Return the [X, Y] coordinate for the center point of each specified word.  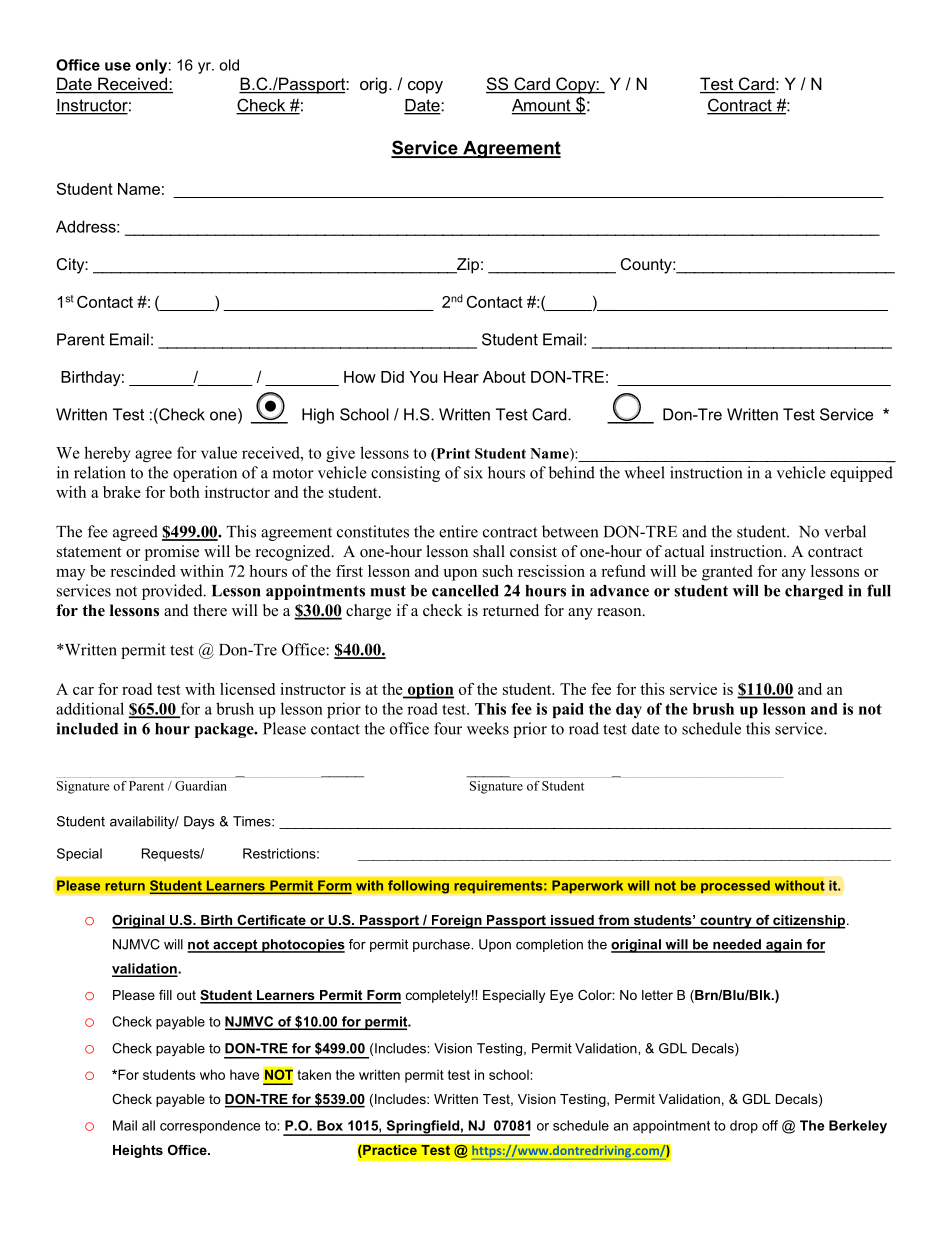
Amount [542, 106]
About [504, 377]
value [219, 452]
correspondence [210, 1127]
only [151, 66]
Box [330, 1125]
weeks [488, 728]
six [473, 472]
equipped [861, 474]
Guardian [201, 786]
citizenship [809, 922]
